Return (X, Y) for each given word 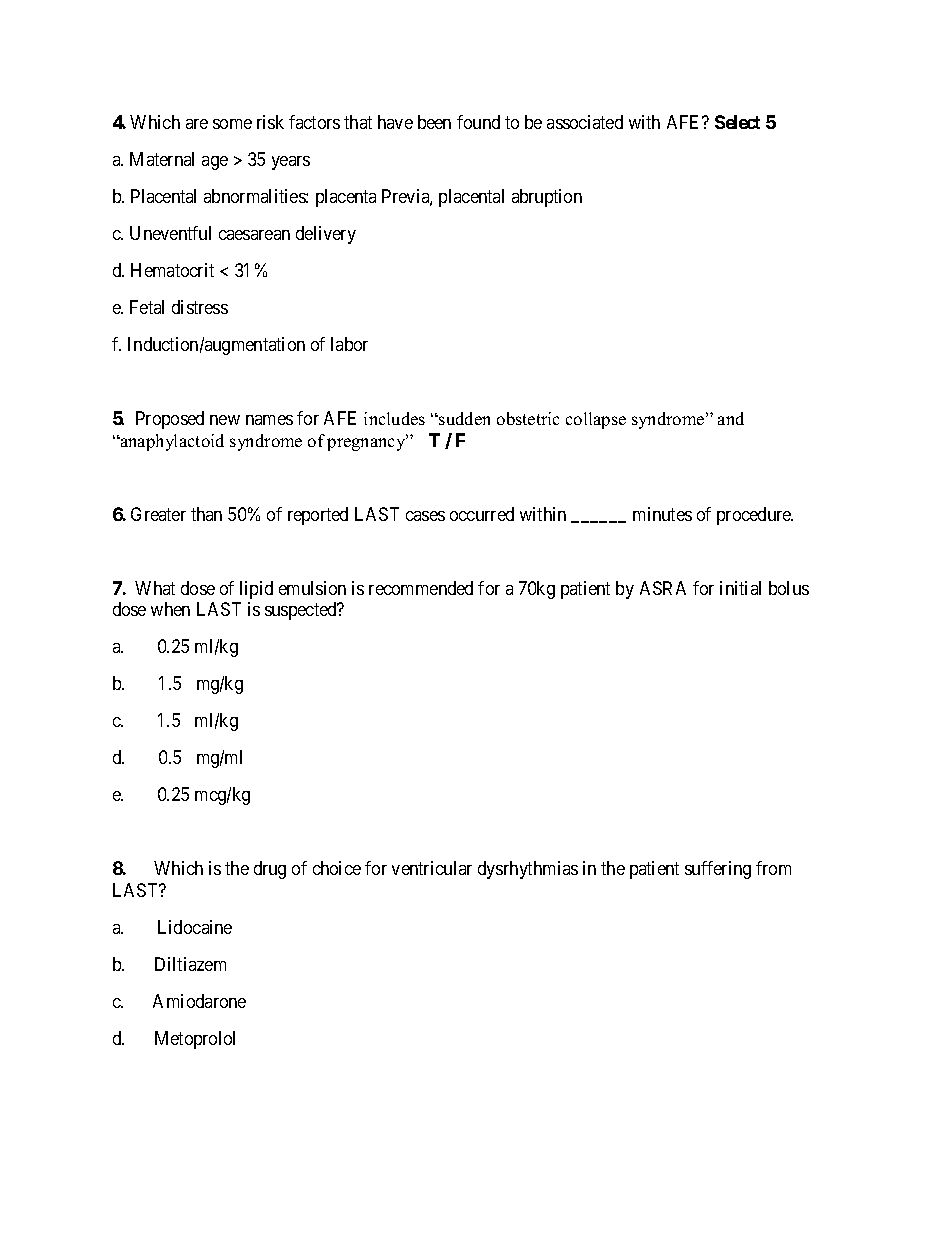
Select (737, 122)
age (215, 163)
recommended (421, 588)
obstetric (528, 418)
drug (270, 870)
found (478, 122)
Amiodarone (199, 1001)
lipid (256, 590)
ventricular (432, 868)
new (225, 420)
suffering (718, 870)
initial (740, 588)
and (731, 418)
